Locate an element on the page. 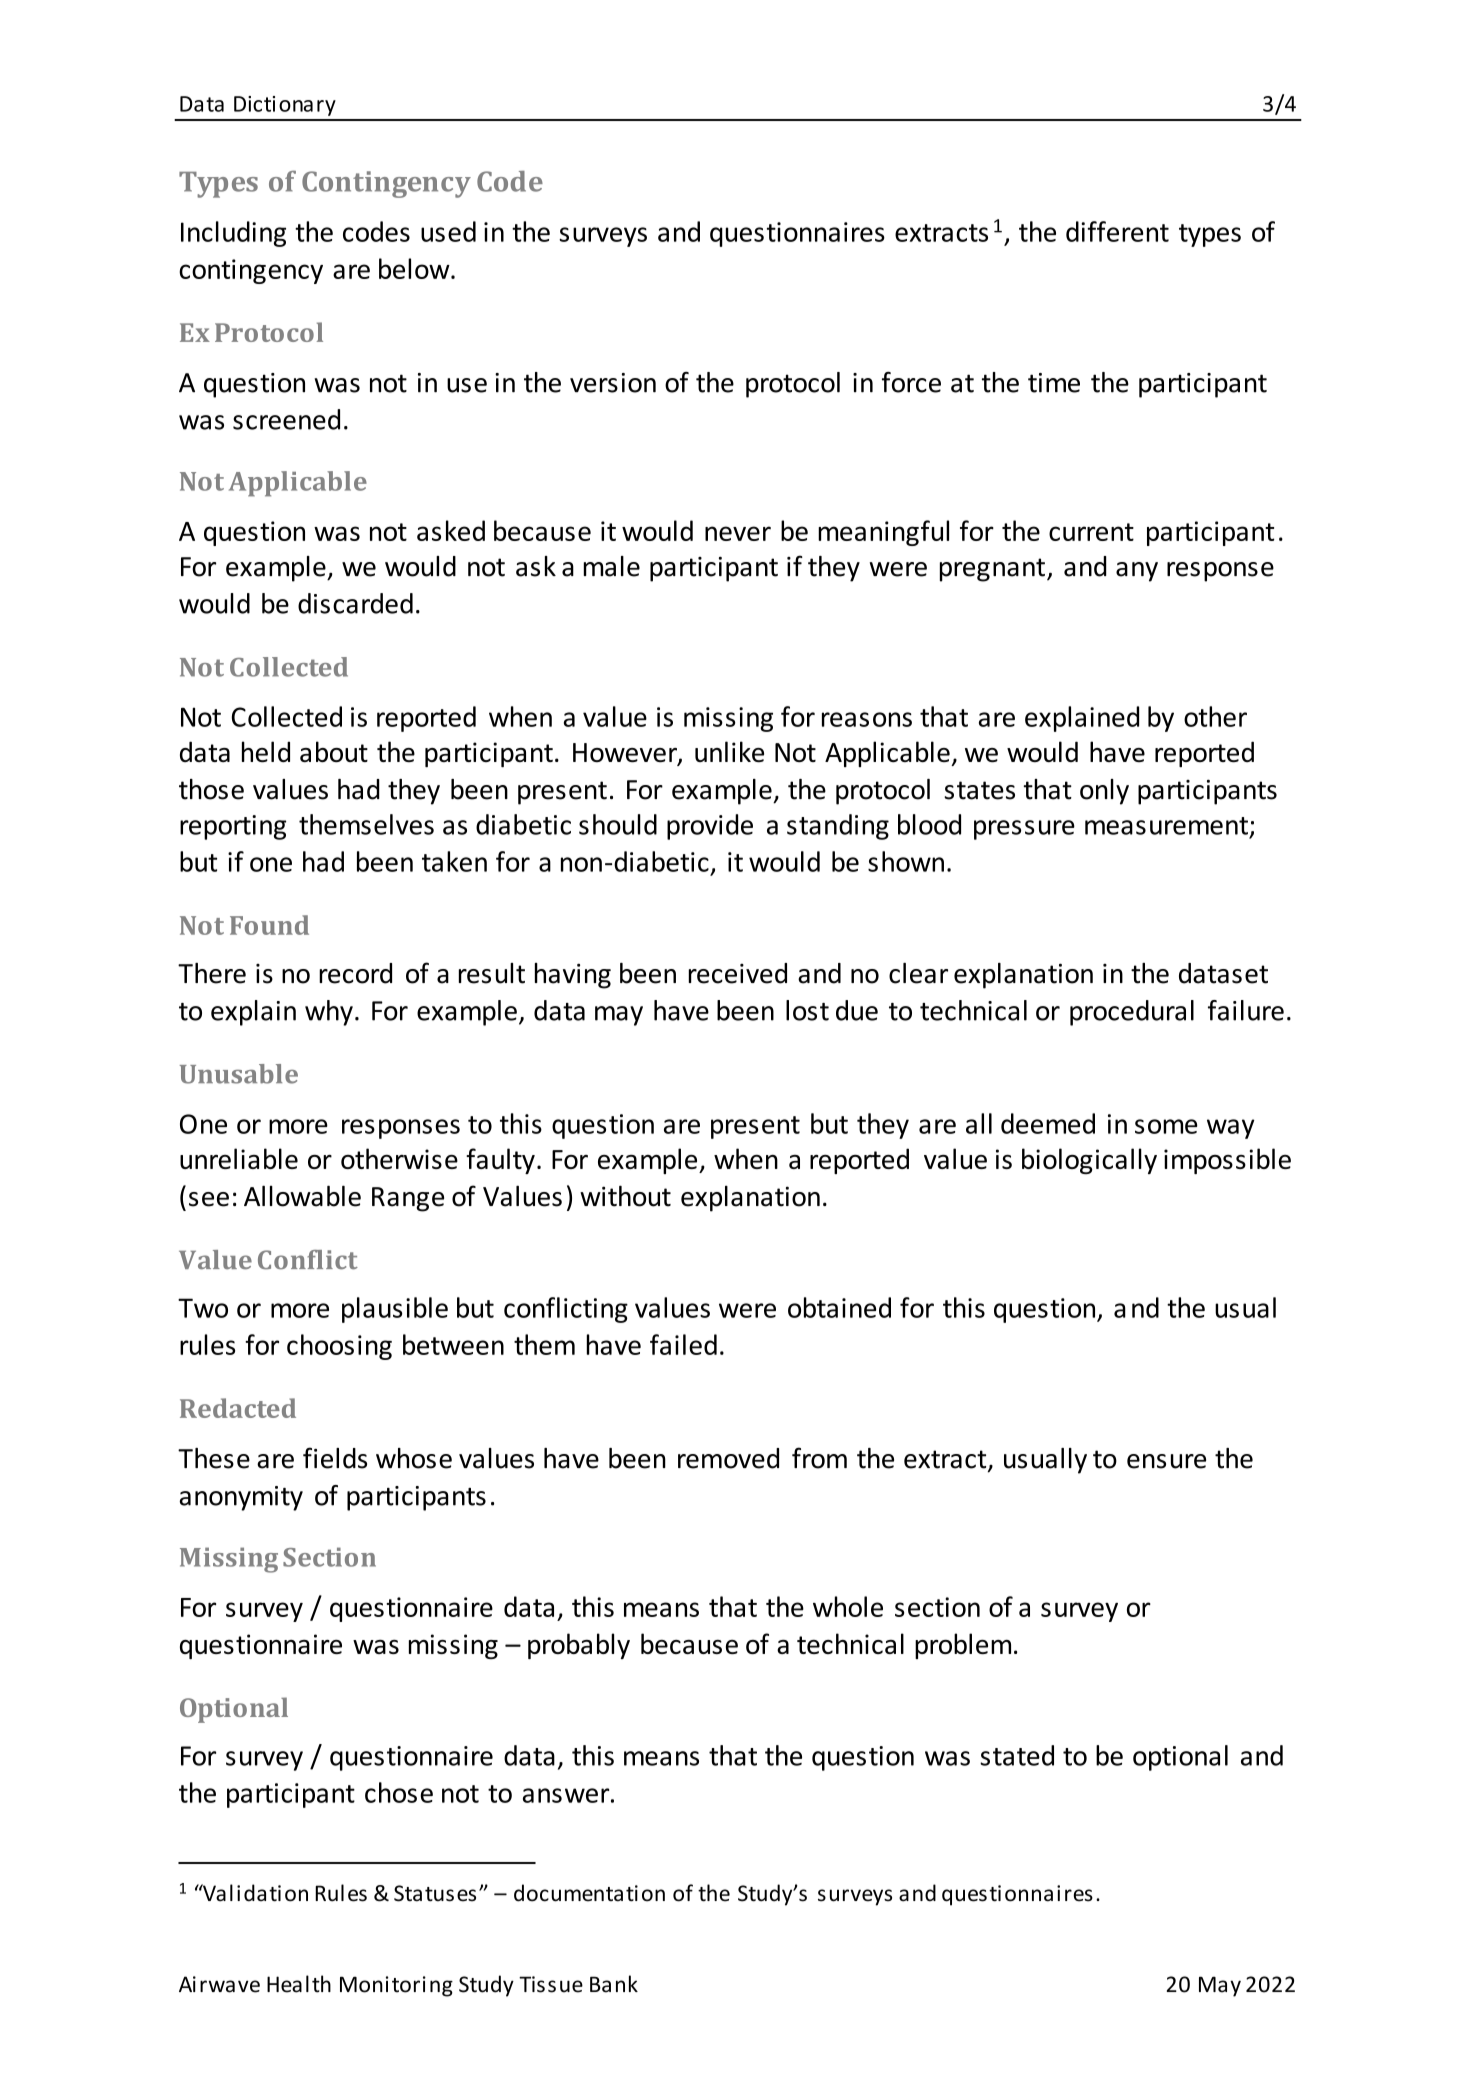 The height and width of the image is (2085, 1474). stated is located at coordinates (1017, 1755).
